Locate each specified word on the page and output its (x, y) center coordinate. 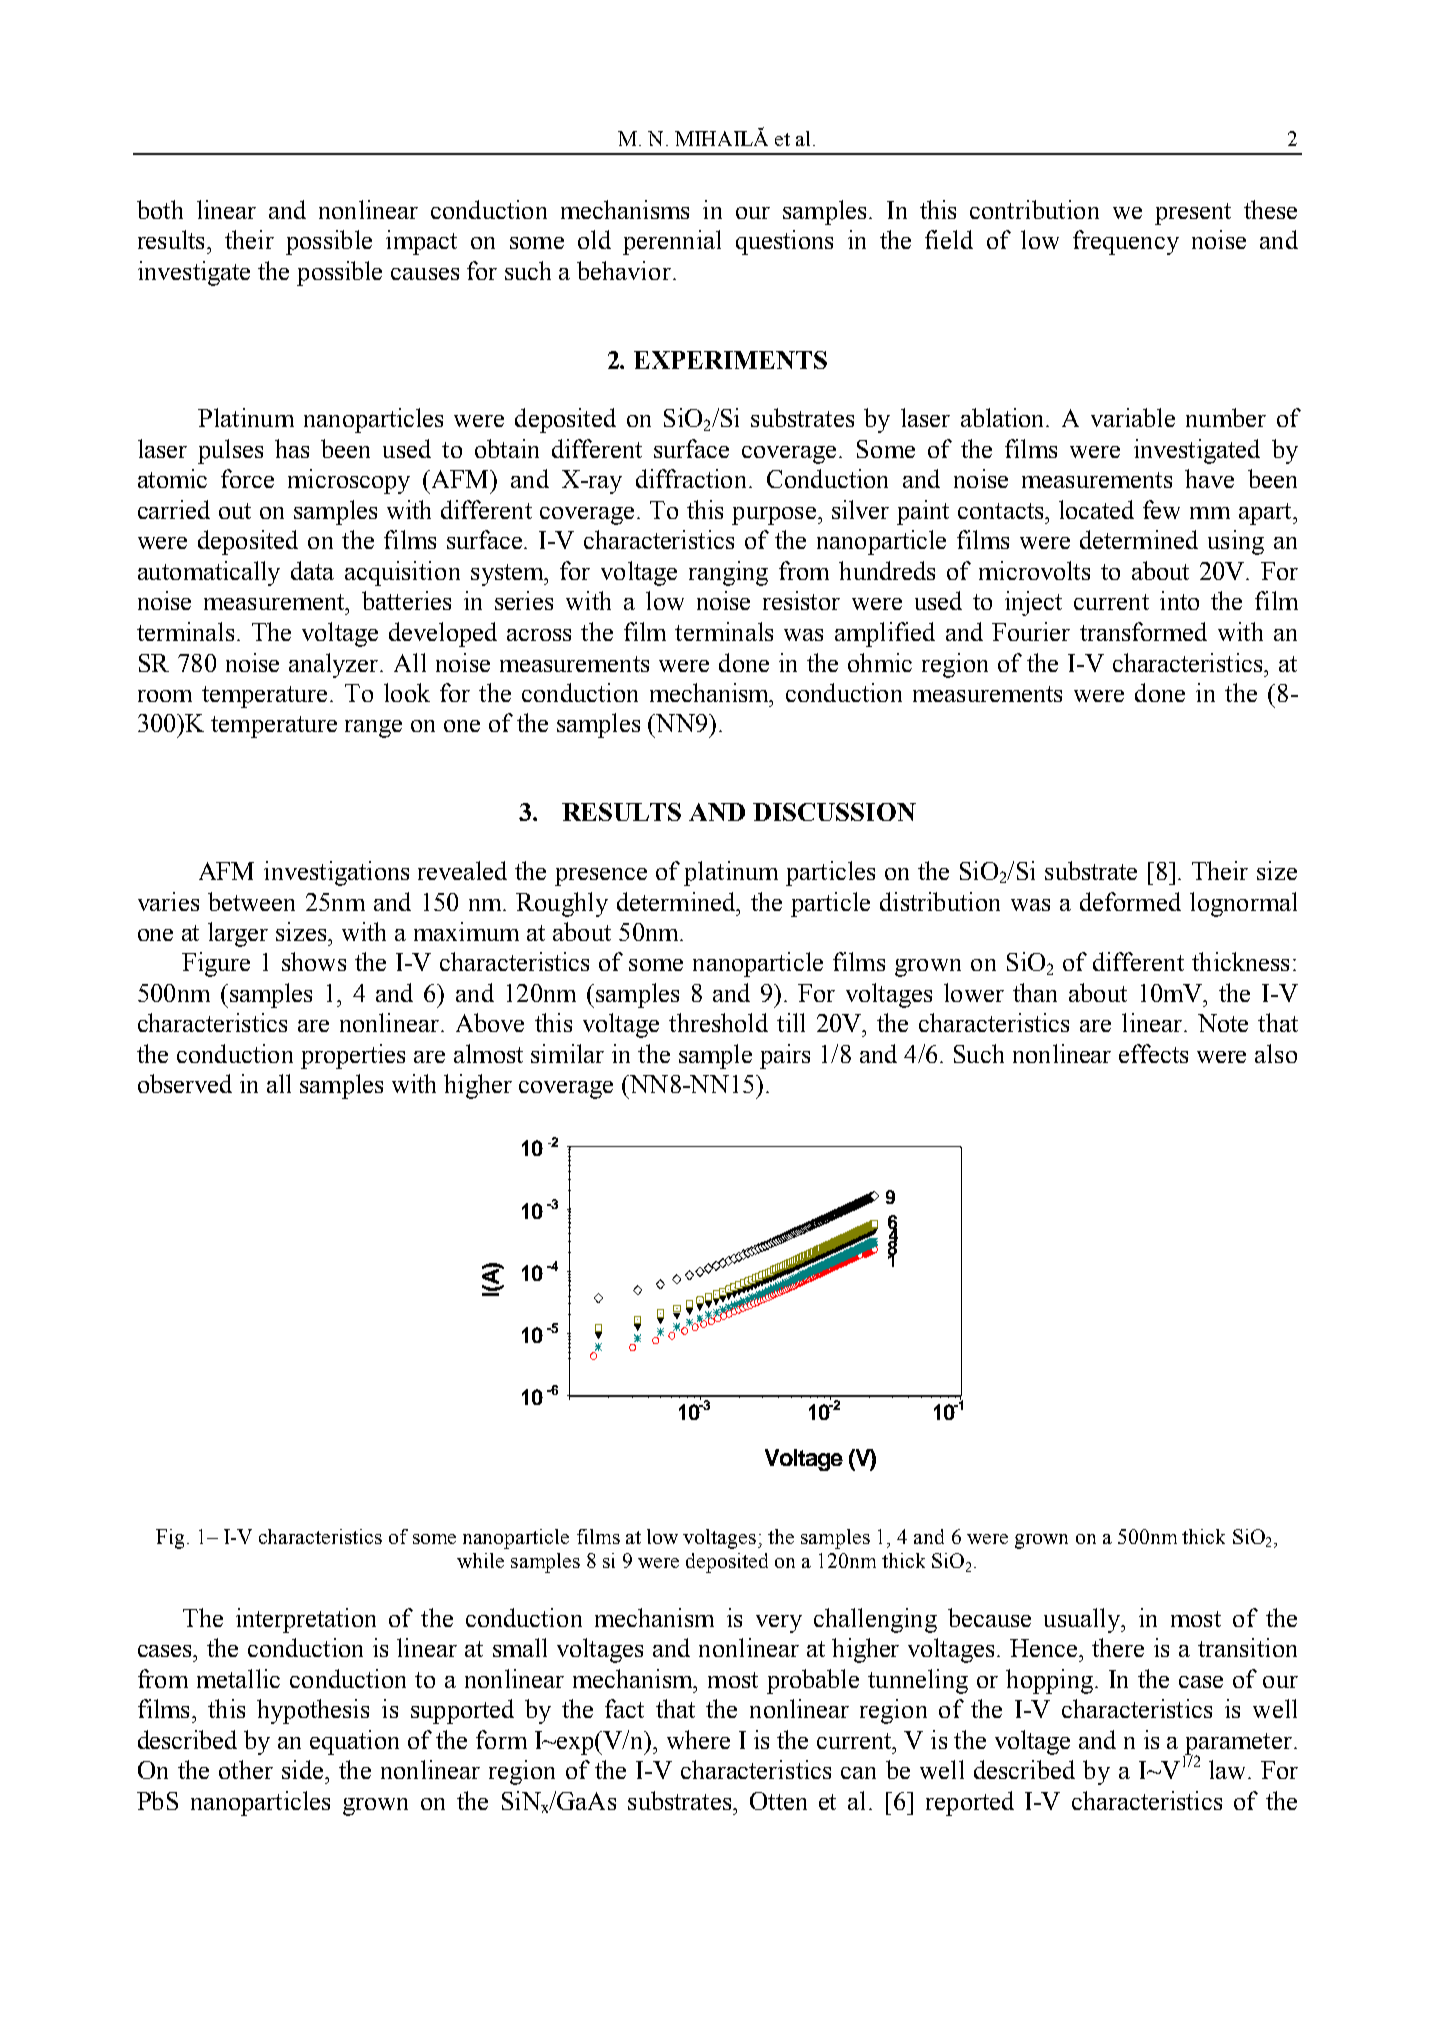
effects (1153, 1053)
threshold (718, 1022)
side (304, 1769)
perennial (672, 242)
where (698, 1739)
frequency (1126, 242)
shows (314, 961)
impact (421, 242)
